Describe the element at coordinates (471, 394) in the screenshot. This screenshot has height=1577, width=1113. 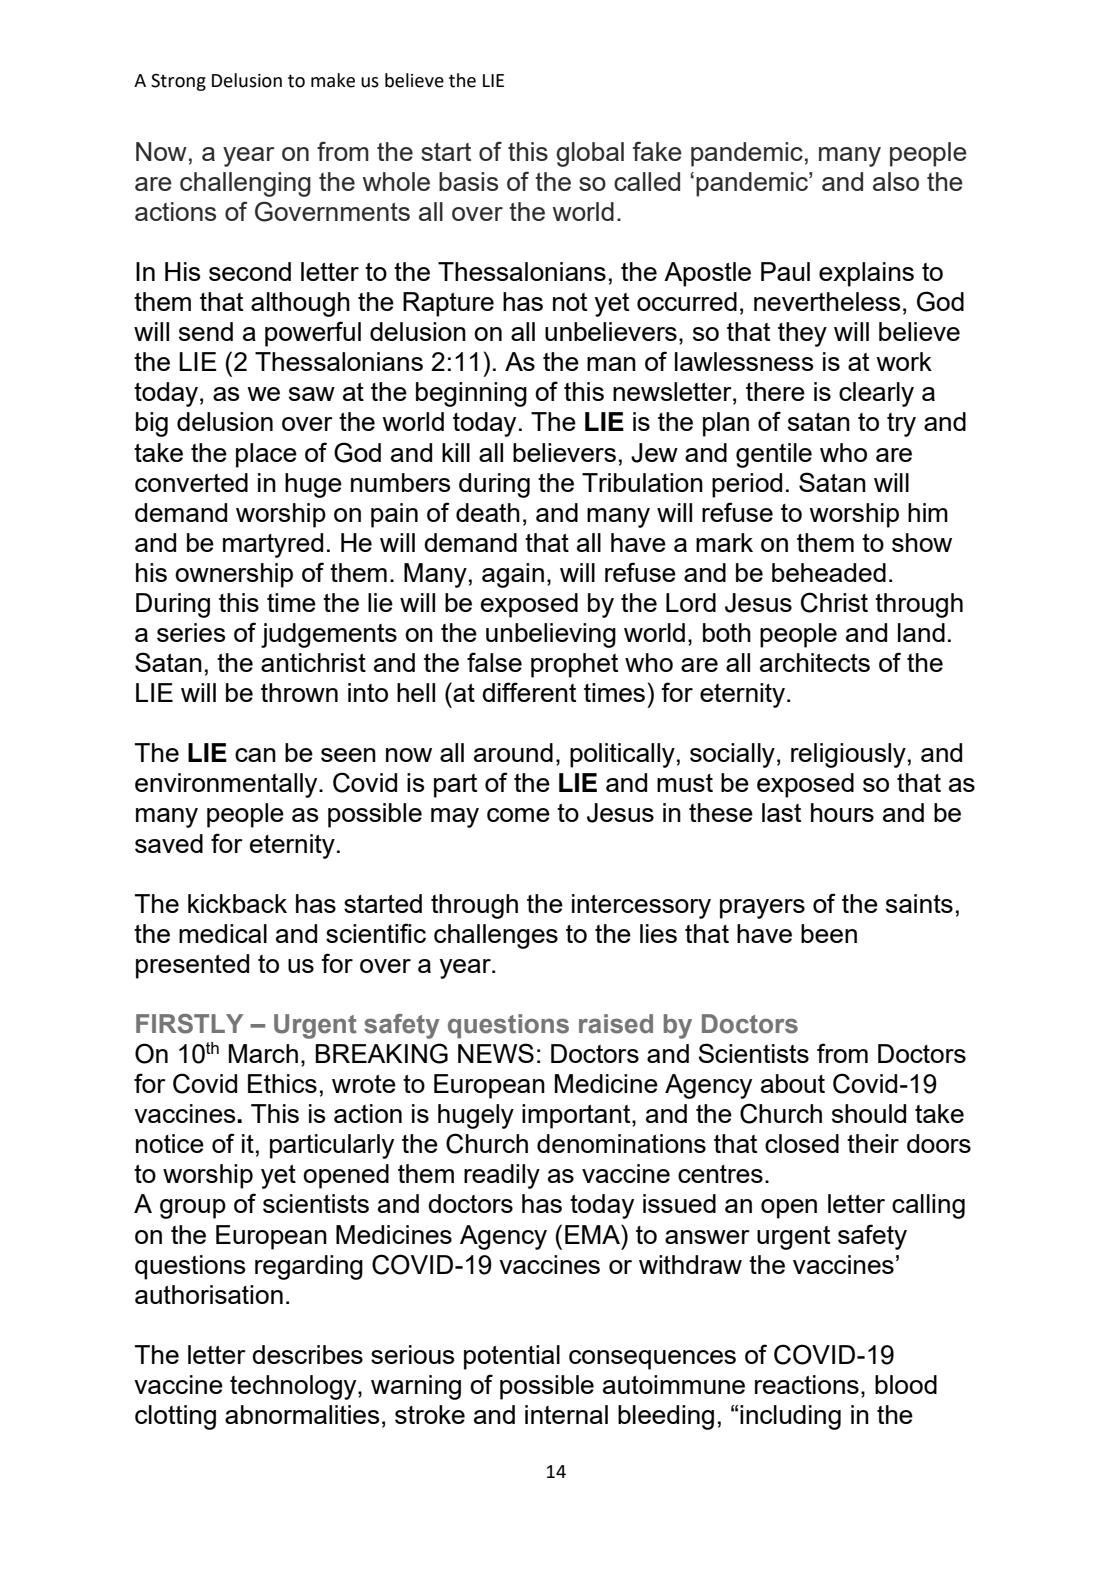
I see `beginning` at that location.
